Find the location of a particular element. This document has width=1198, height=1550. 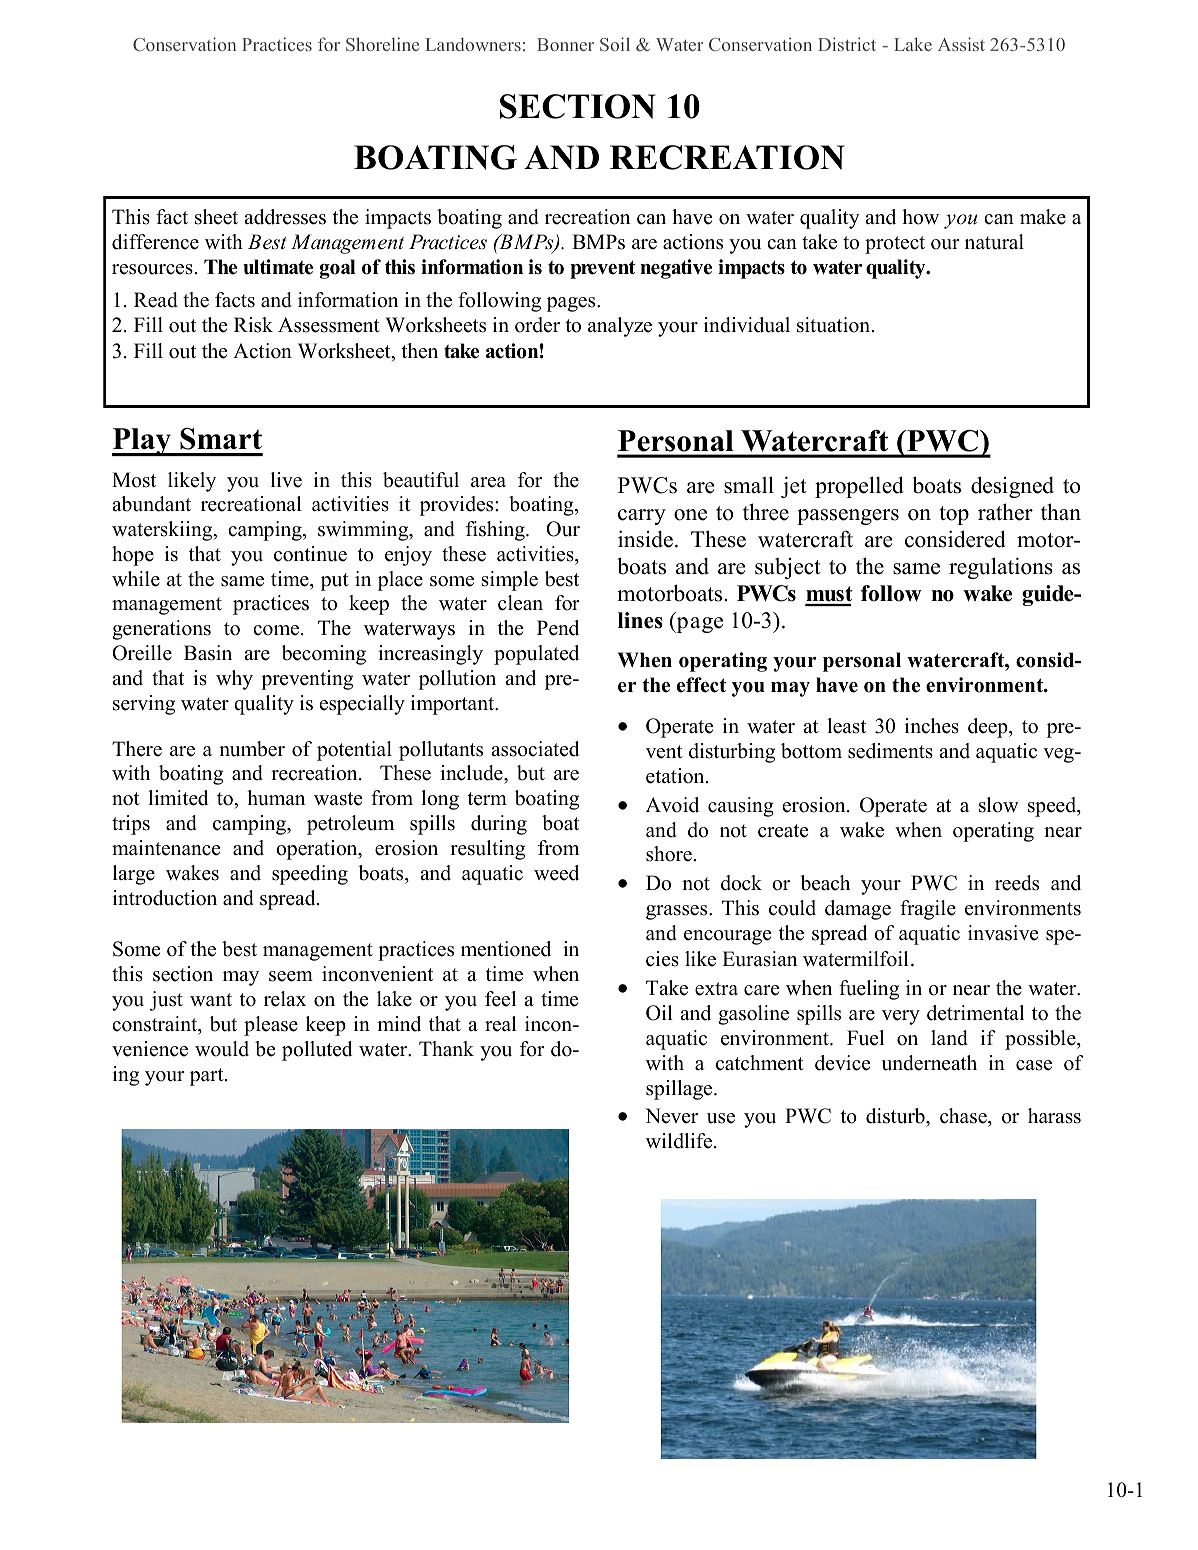

come is located at coordinates (276, 630).
